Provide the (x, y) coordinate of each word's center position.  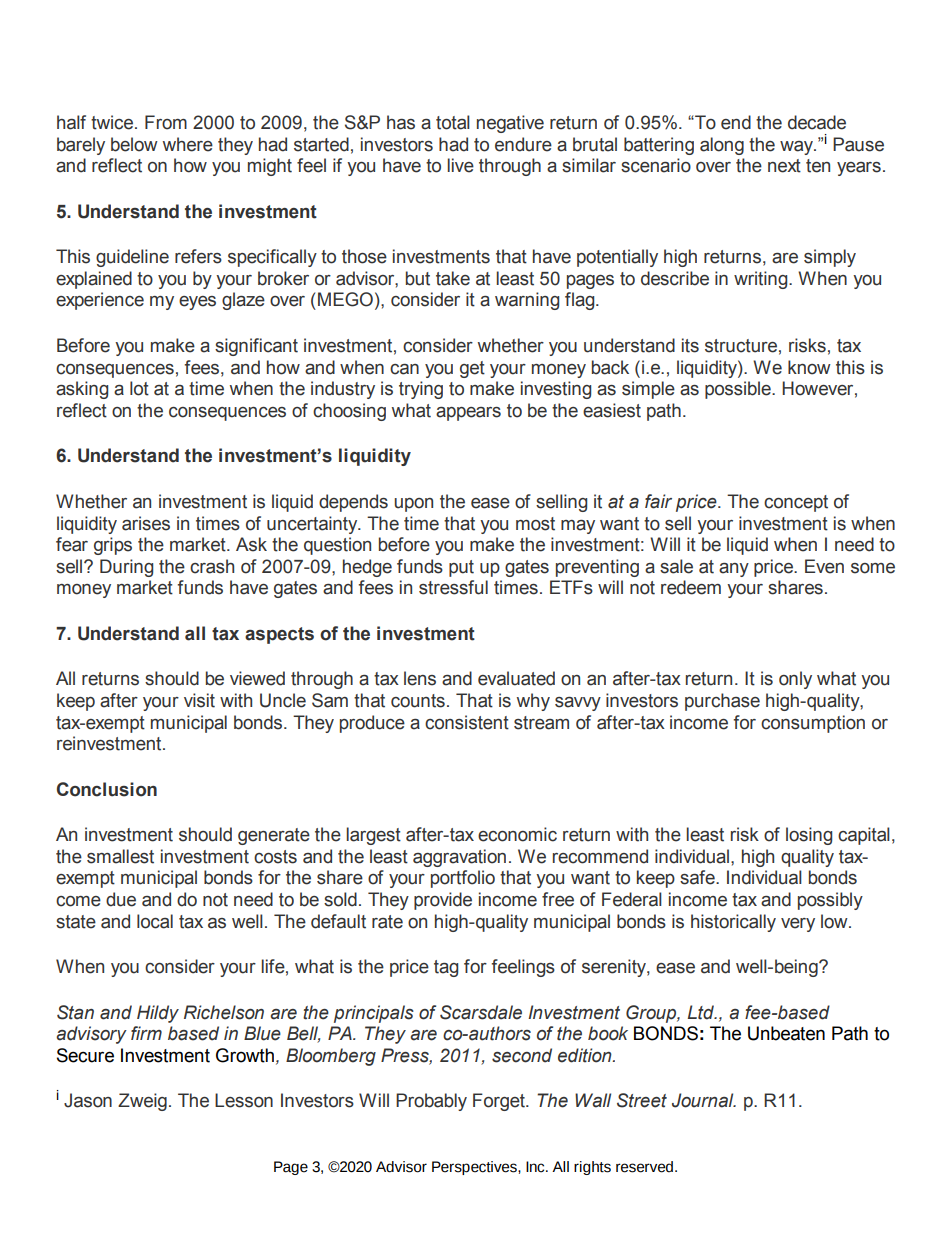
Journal (704, 1100)
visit (199, 700)
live (460, 165)
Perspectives (475, 1168)
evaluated (516, 678)
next (784, 166)
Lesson (244, 1100)
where (188, 144)
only (795, 680)
